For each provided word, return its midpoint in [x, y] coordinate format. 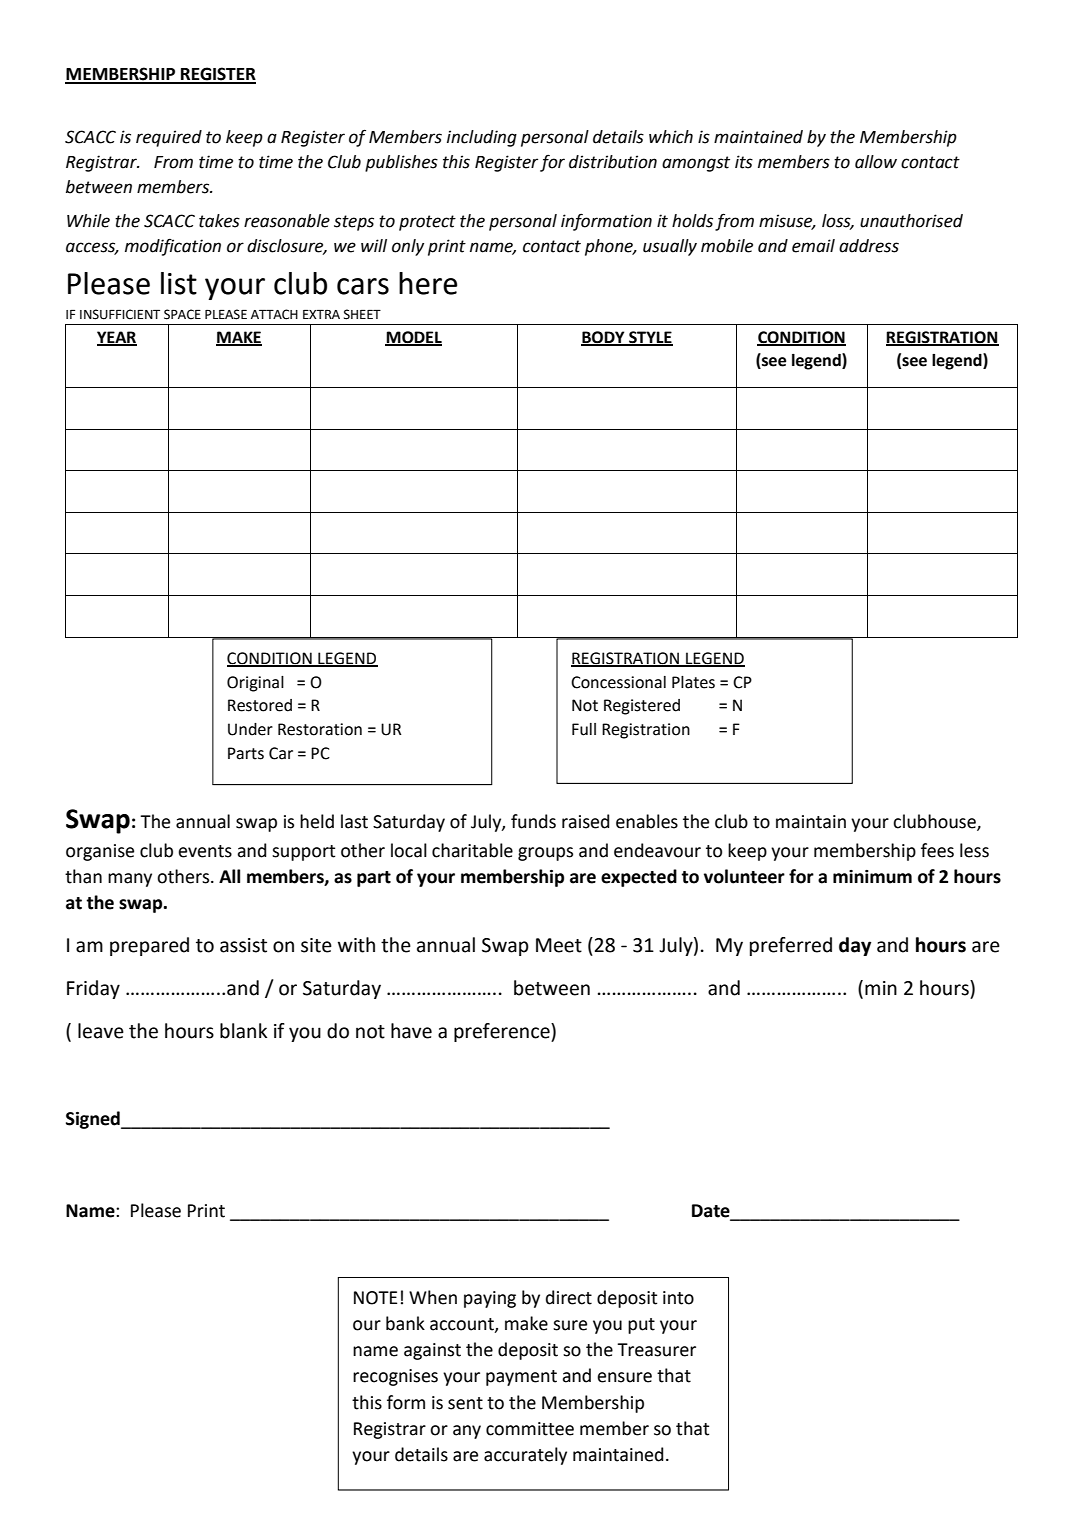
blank [243, 1031]
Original [255, 684]
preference [503, 1032]
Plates [693, 682]
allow [876, 162]
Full [584, 729]
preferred [791, 946]
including [482, 138]
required [169, 138]
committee [530, 1429]
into [678, 1298]
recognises [395, 1377]
